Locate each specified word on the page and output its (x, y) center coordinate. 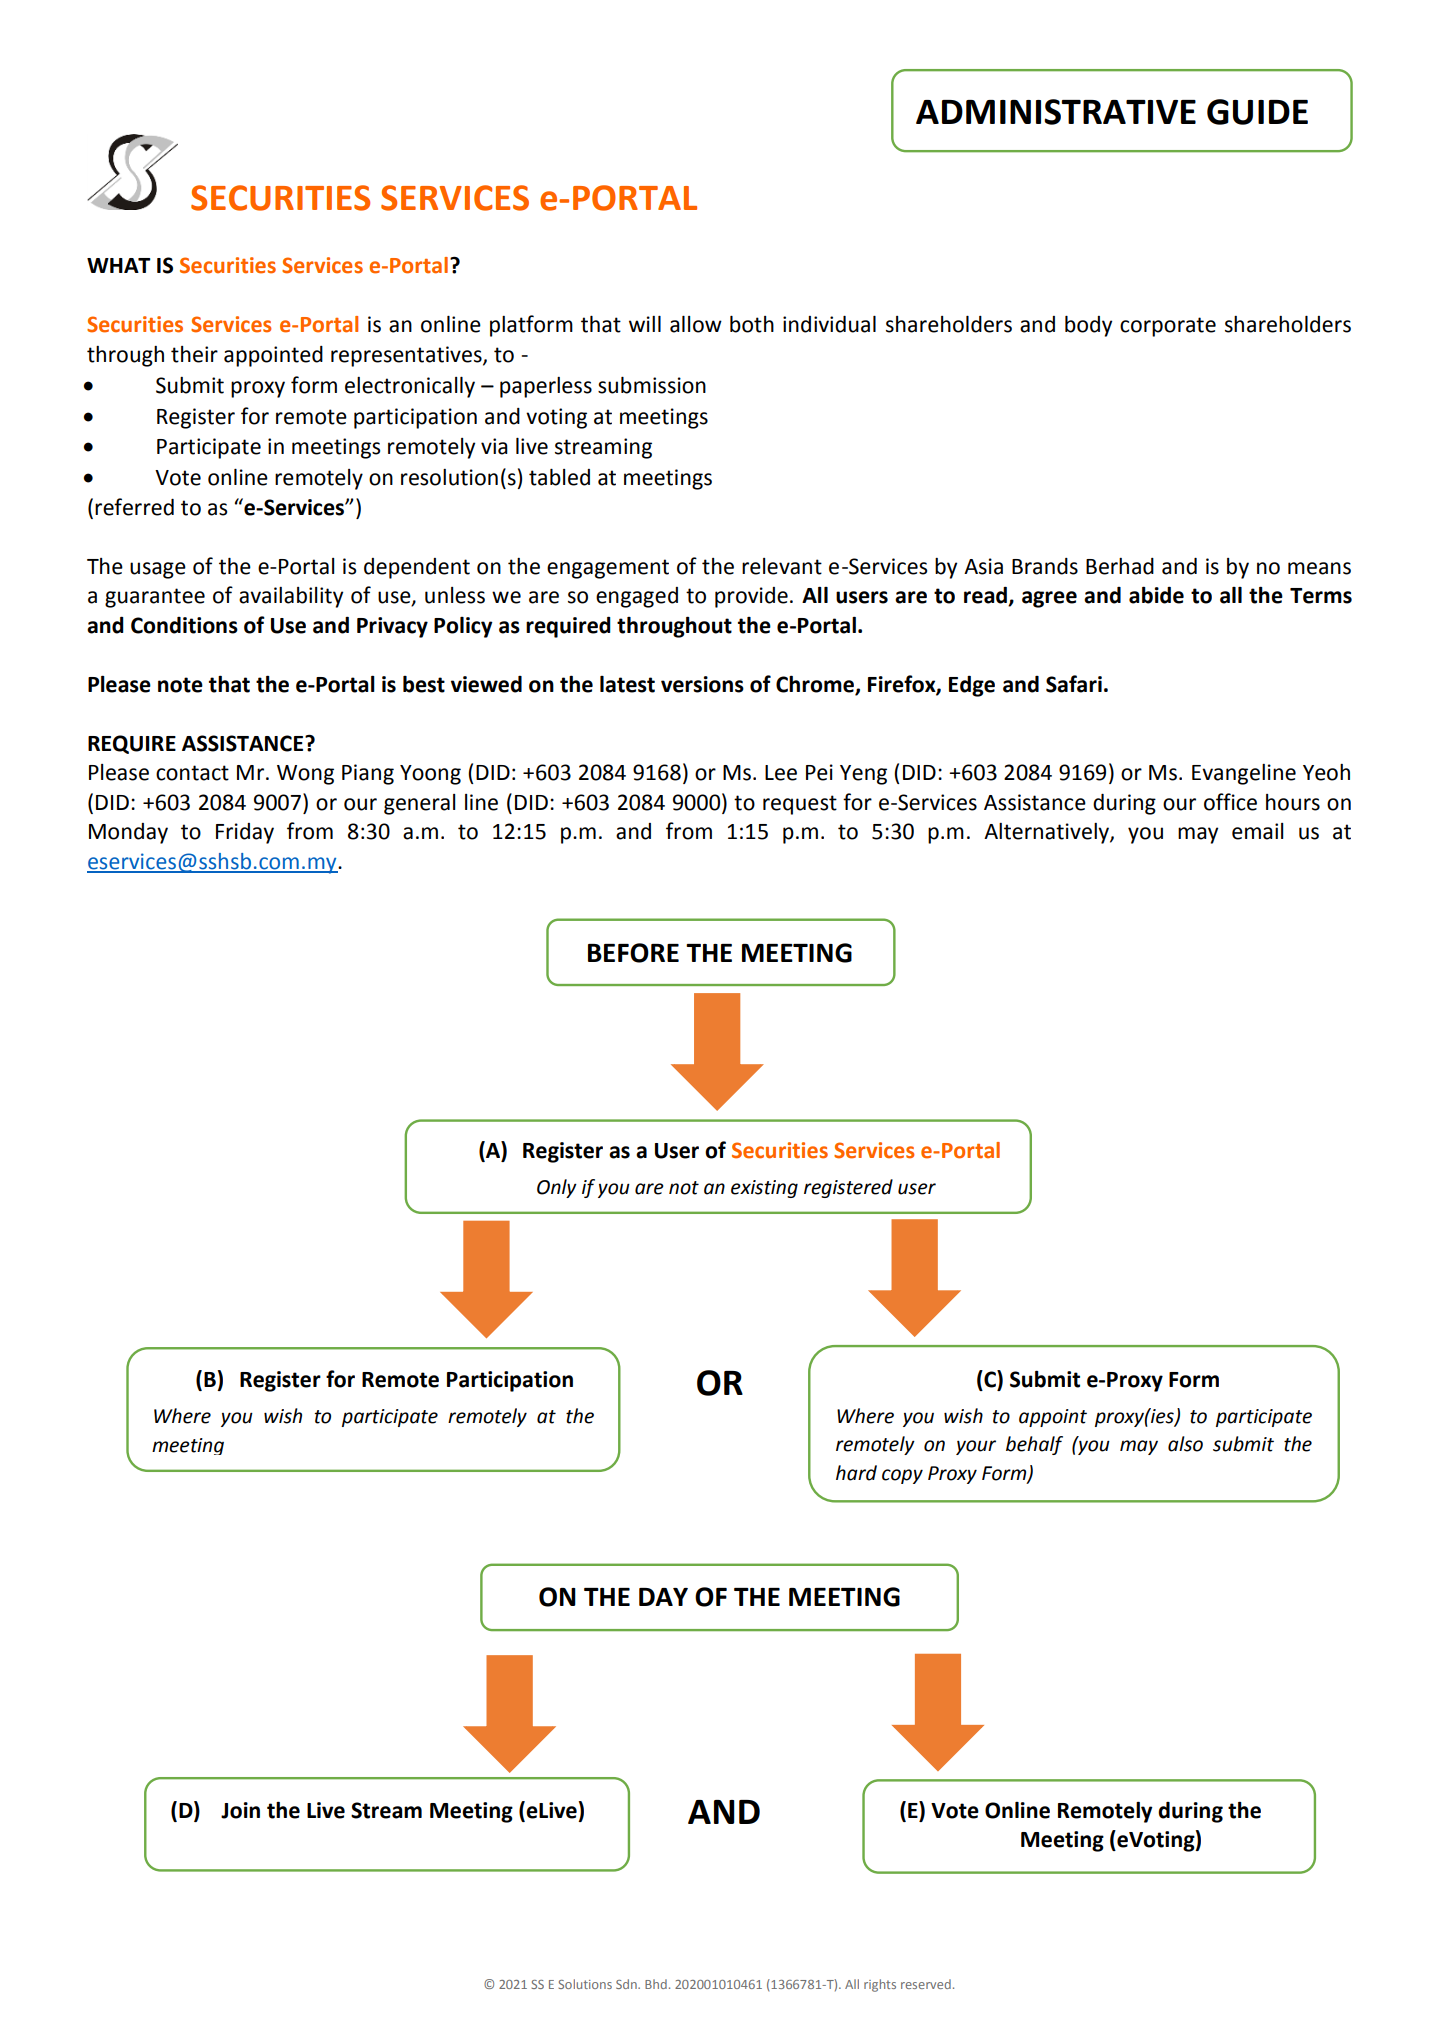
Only (557, 1188)
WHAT (119, 265)
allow (696, 324)
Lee (781, 773)
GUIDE (1257, 112)
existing (764, 1189)
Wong (305, 775)
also (1185, 1444)
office (1230, 802)
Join (240, 1810)
